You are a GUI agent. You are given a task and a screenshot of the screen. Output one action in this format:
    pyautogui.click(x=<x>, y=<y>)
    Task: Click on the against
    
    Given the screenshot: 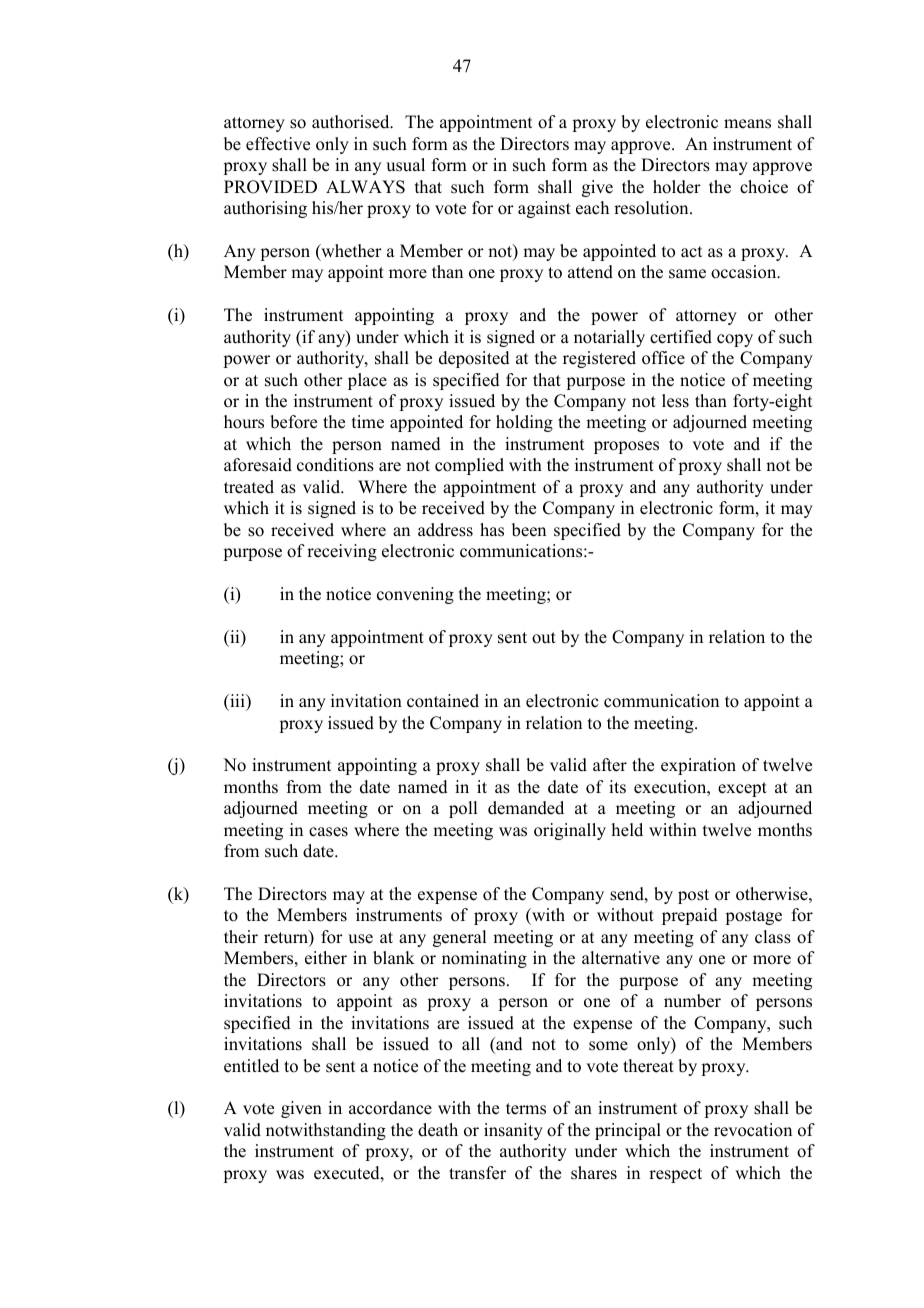 What is the action you would take?
    pyautogui.click(x=544, y=209)
